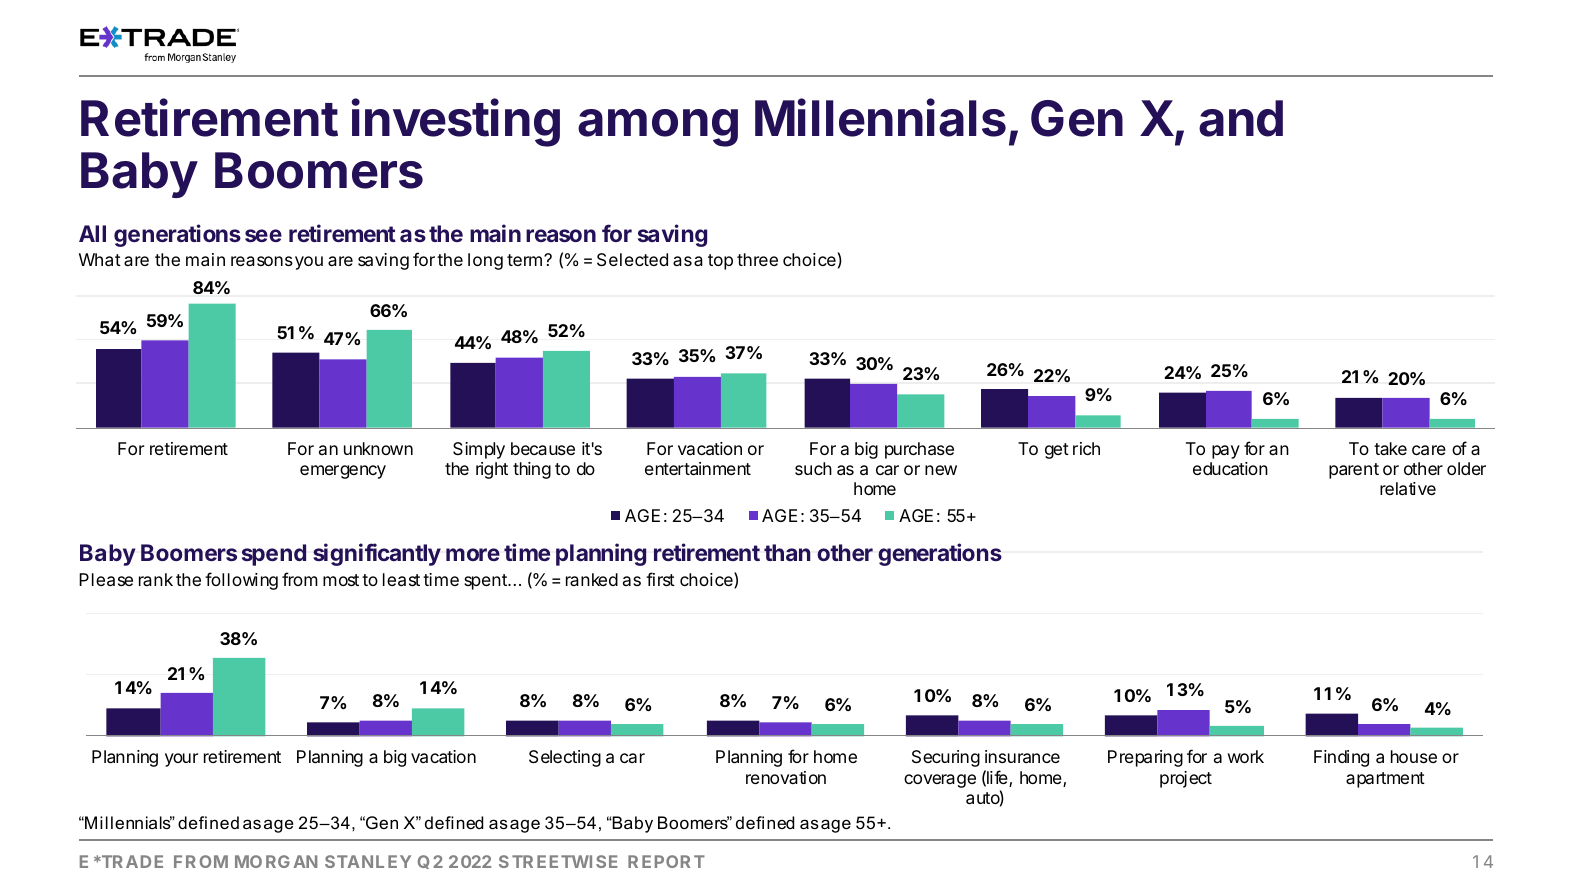 This document has height=883, width=1571. I want to click on emergency, so click(343, 472).
